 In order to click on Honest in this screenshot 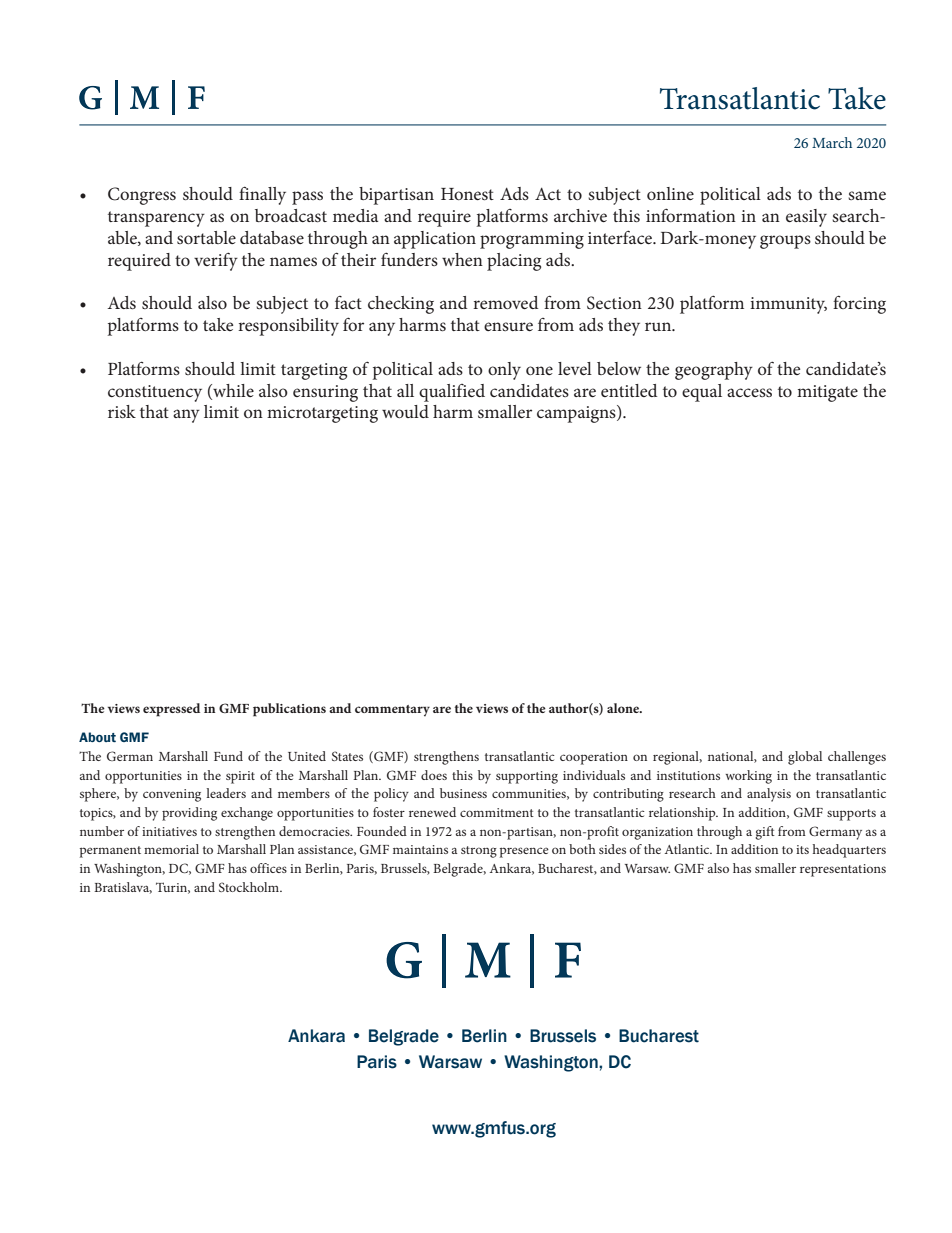, I will do `click(467, 194)`.
